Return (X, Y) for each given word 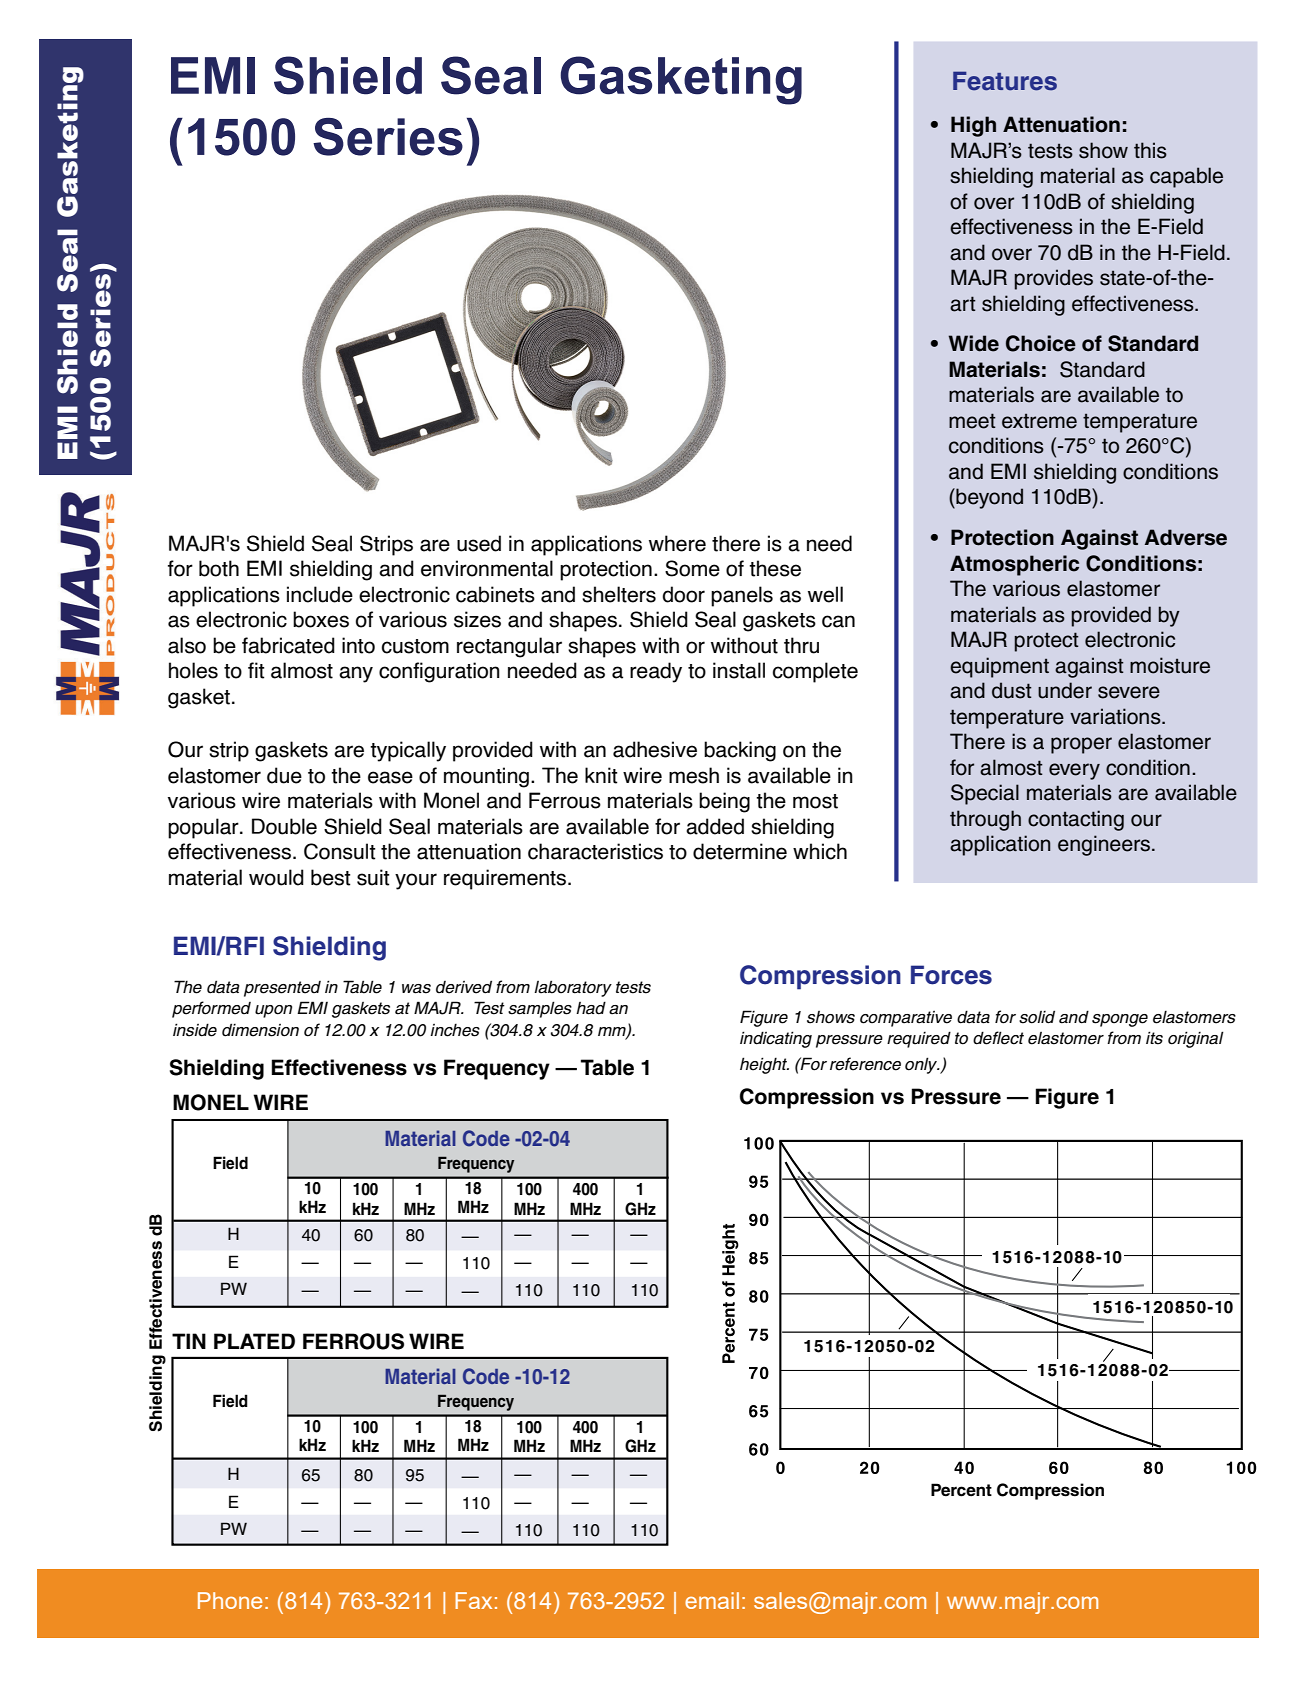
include (320, 594)
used (479, 543)
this (1150, 150)
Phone (230, 1600)
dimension (260, 1030)
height (764, 1065)
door (683, 594)
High (973, 126)
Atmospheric (1014, 565)
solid (1037, 1017)
